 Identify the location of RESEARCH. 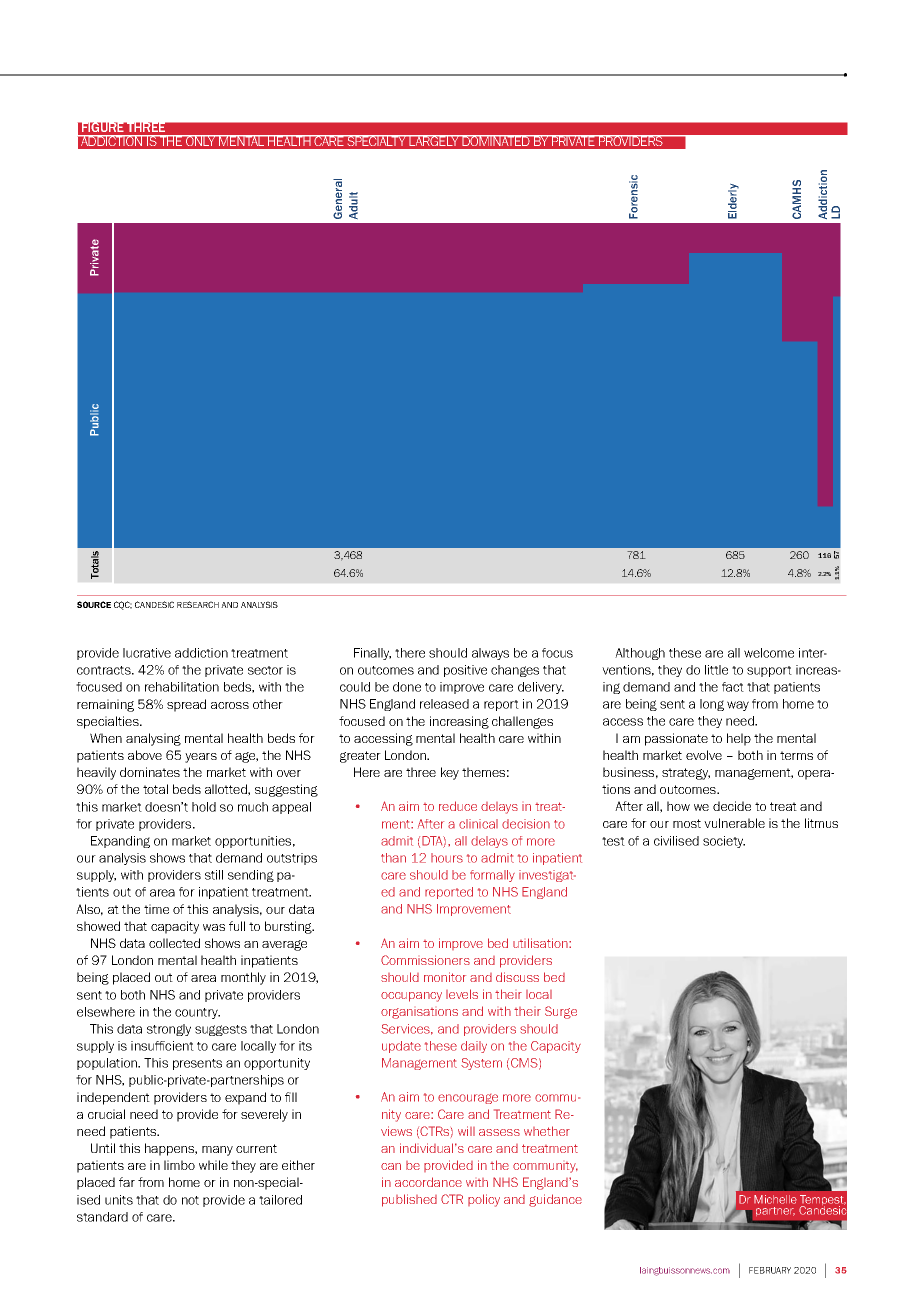
(198, 604).
